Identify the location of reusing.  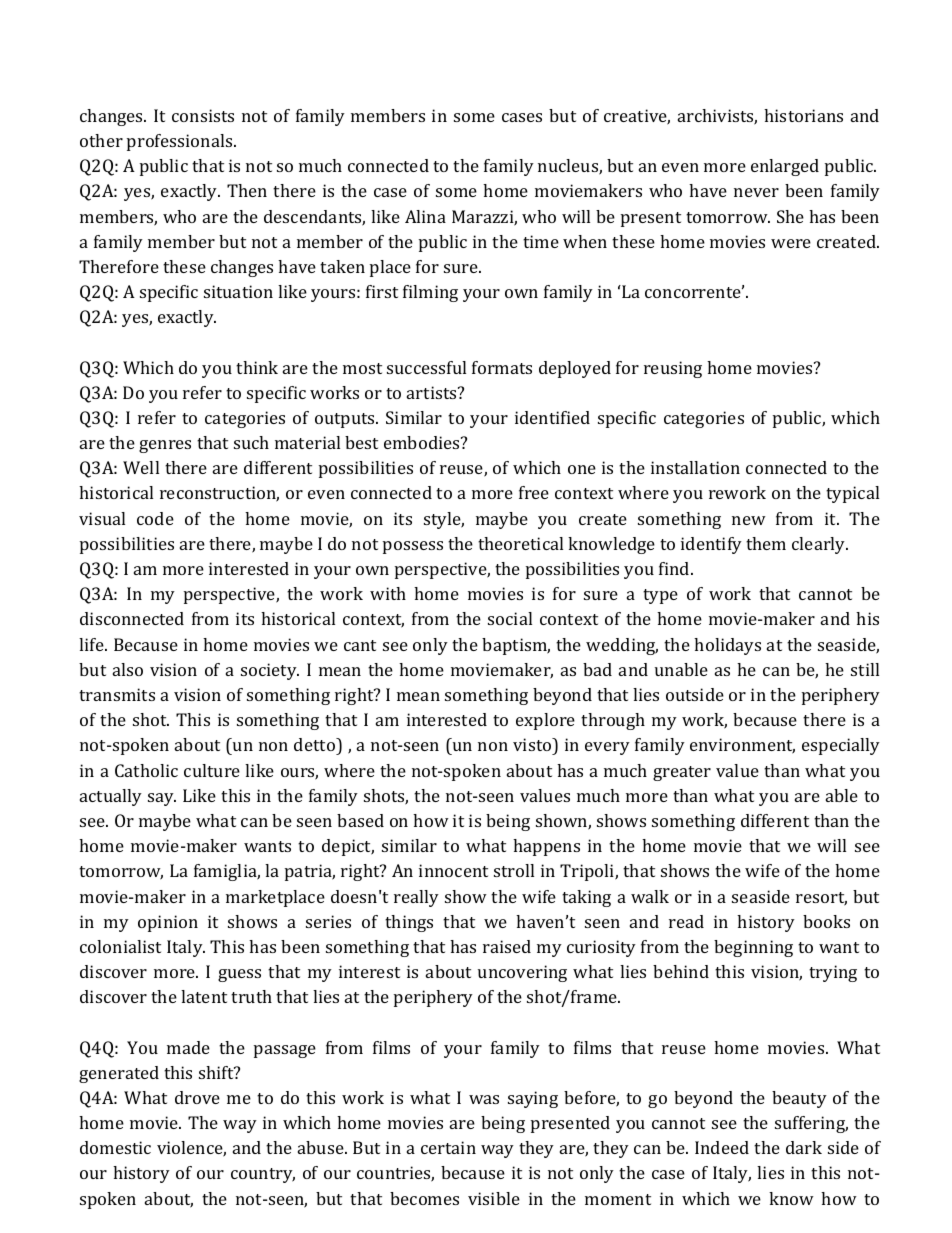
(673, 369).
